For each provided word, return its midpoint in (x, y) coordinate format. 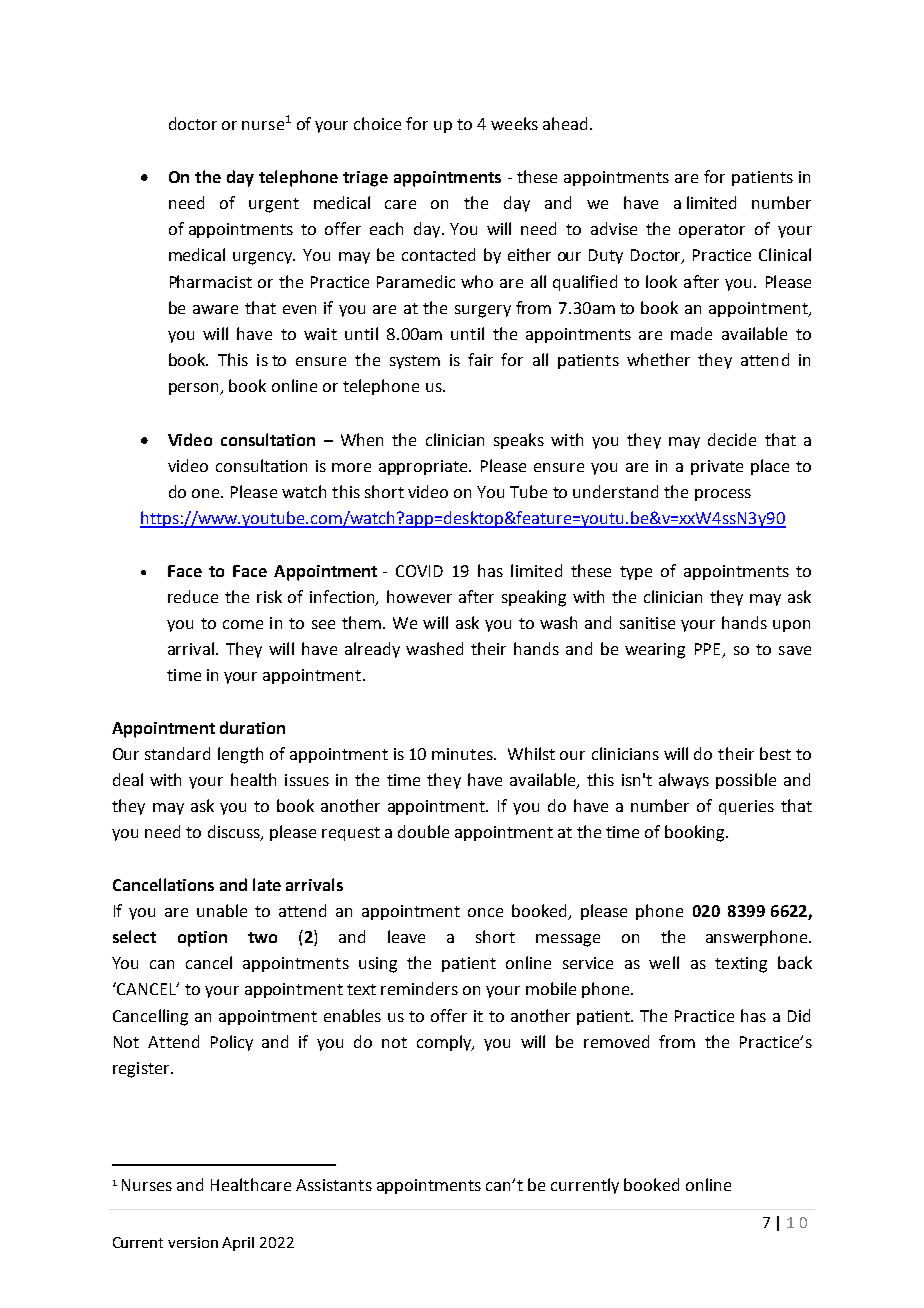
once (485, 912)
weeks (514, 123)
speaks (519, 441)
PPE (707, 649)
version (193, 1242)
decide (732, 439)
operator (712, 231)
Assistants (334, 1185)
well (664, 962)
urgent (274, 205)
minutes (463, 754)
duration (252, 727)
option (202, 939)
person (195, 389)
